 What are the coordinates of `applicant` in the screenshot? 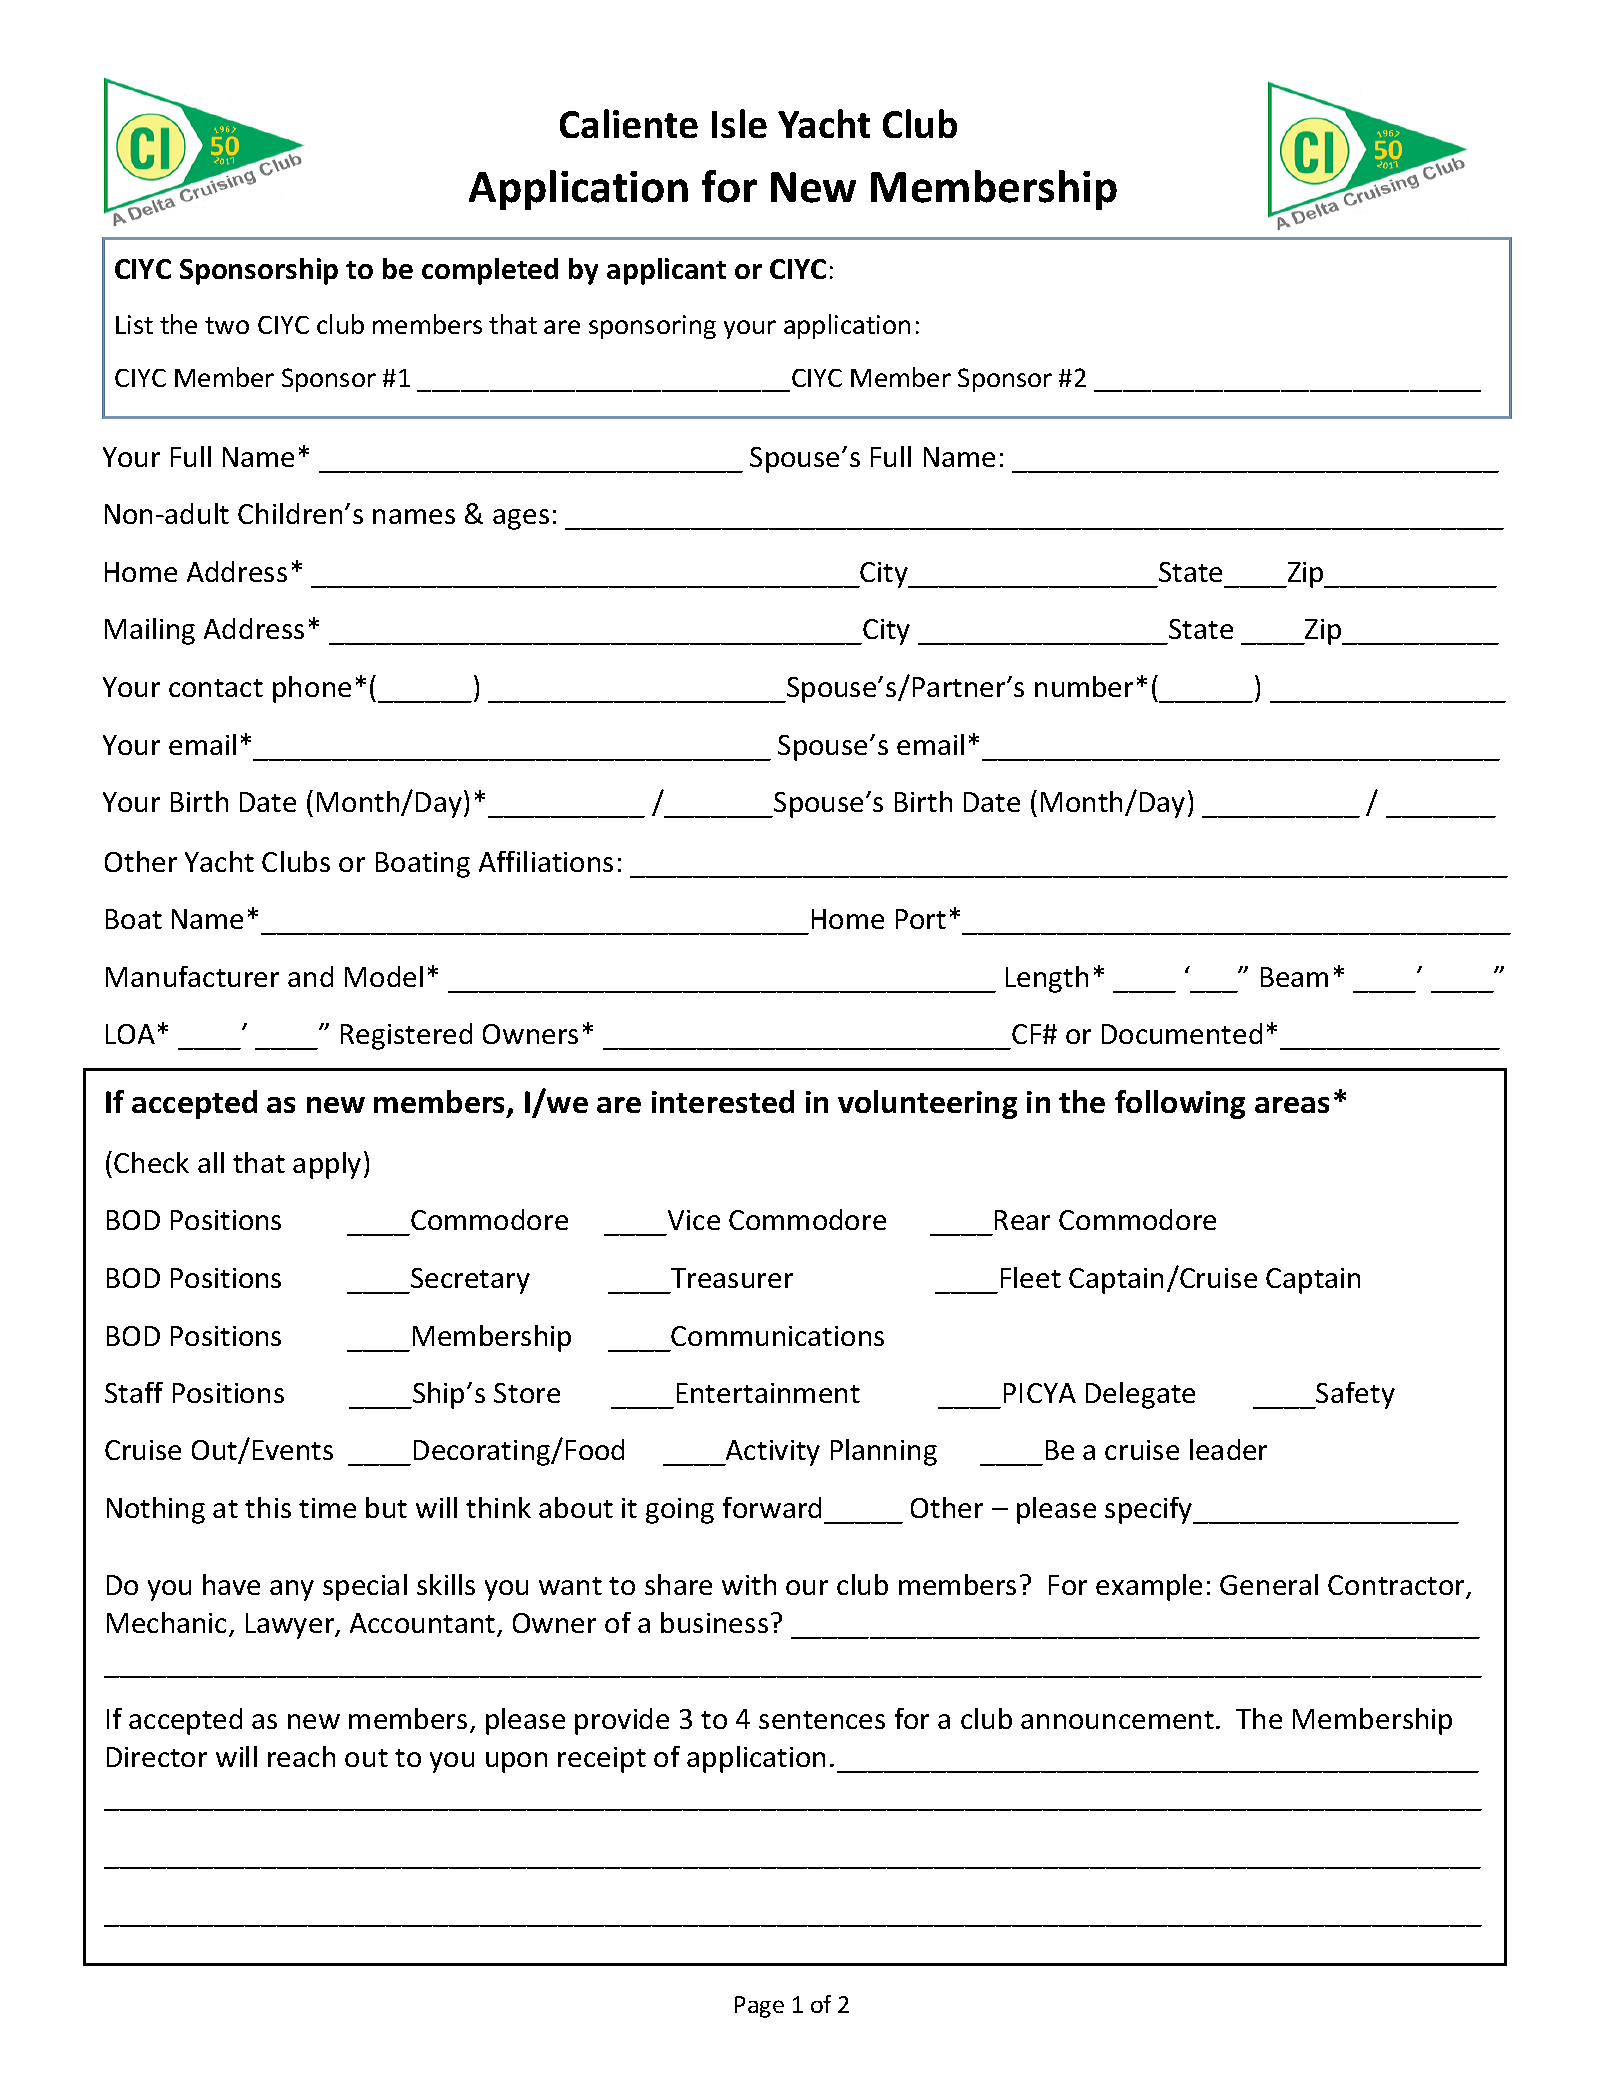 It's located at (666, 271).
